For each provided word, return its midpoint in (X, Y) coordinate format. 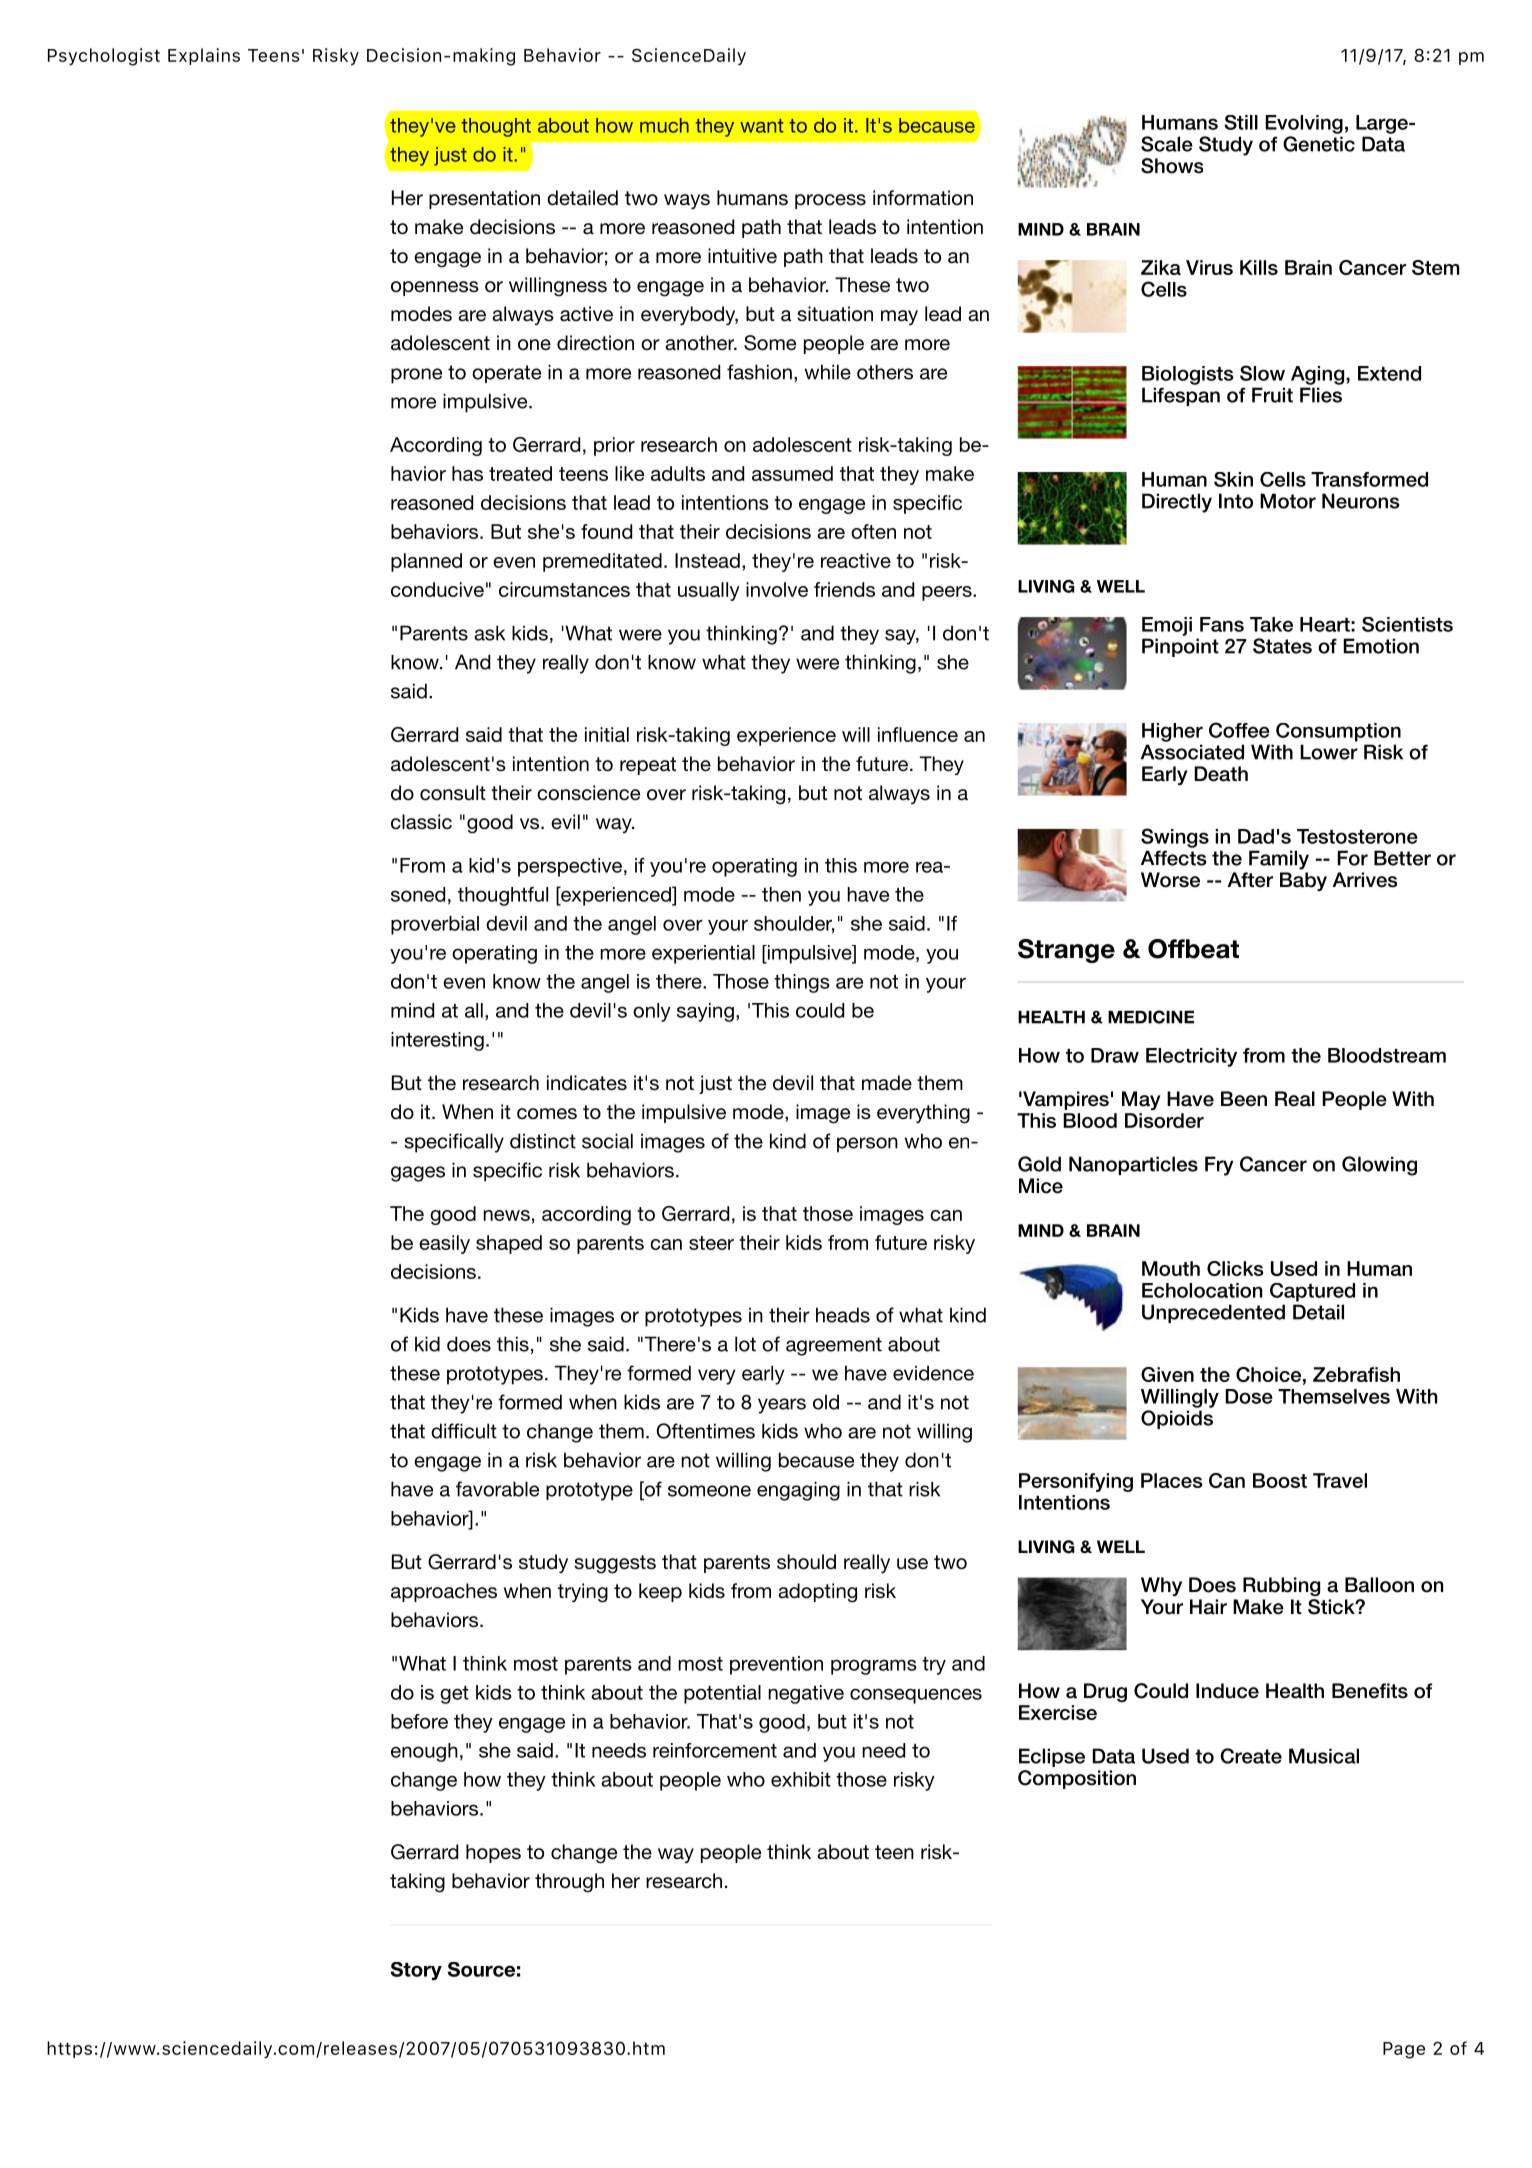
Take (1271, 624)
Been (1244, 1099)
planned (426, 562)
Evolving (1304, 124)
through (569, 1883)
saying (705, 1012)
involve (777, 589)
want (762, 126)
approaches (444, 1592)
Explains (204, 56)
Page (1404, 2050)
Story (416, 1971)
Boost (1280, 1480)
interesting (437, 1041)
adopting (817, 1593)
